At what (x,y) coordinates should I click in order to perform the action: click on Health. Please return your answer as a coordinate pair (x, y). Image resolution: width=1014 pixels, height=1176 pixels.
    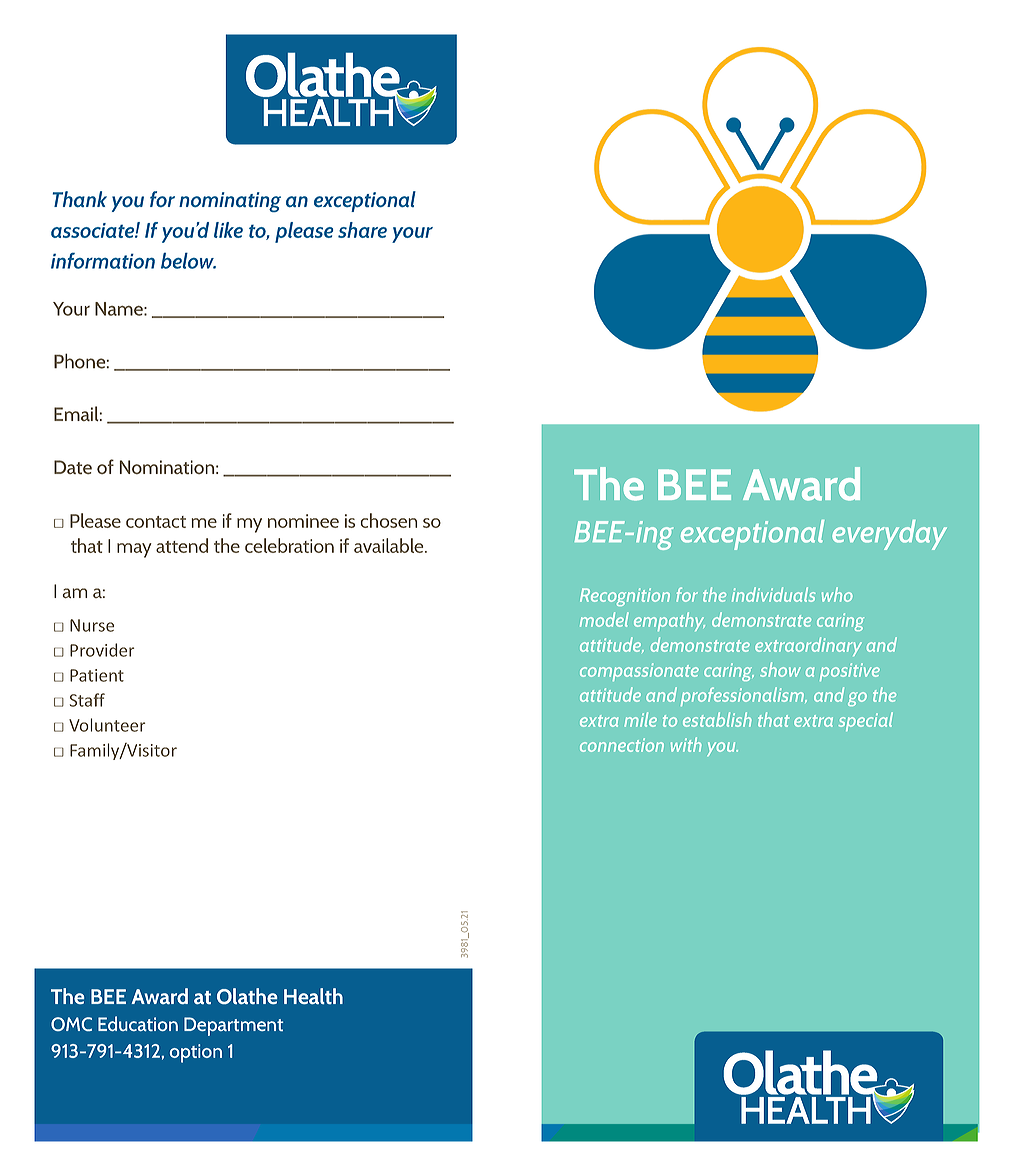
    Looking at the image, I should click on (313, 996).
